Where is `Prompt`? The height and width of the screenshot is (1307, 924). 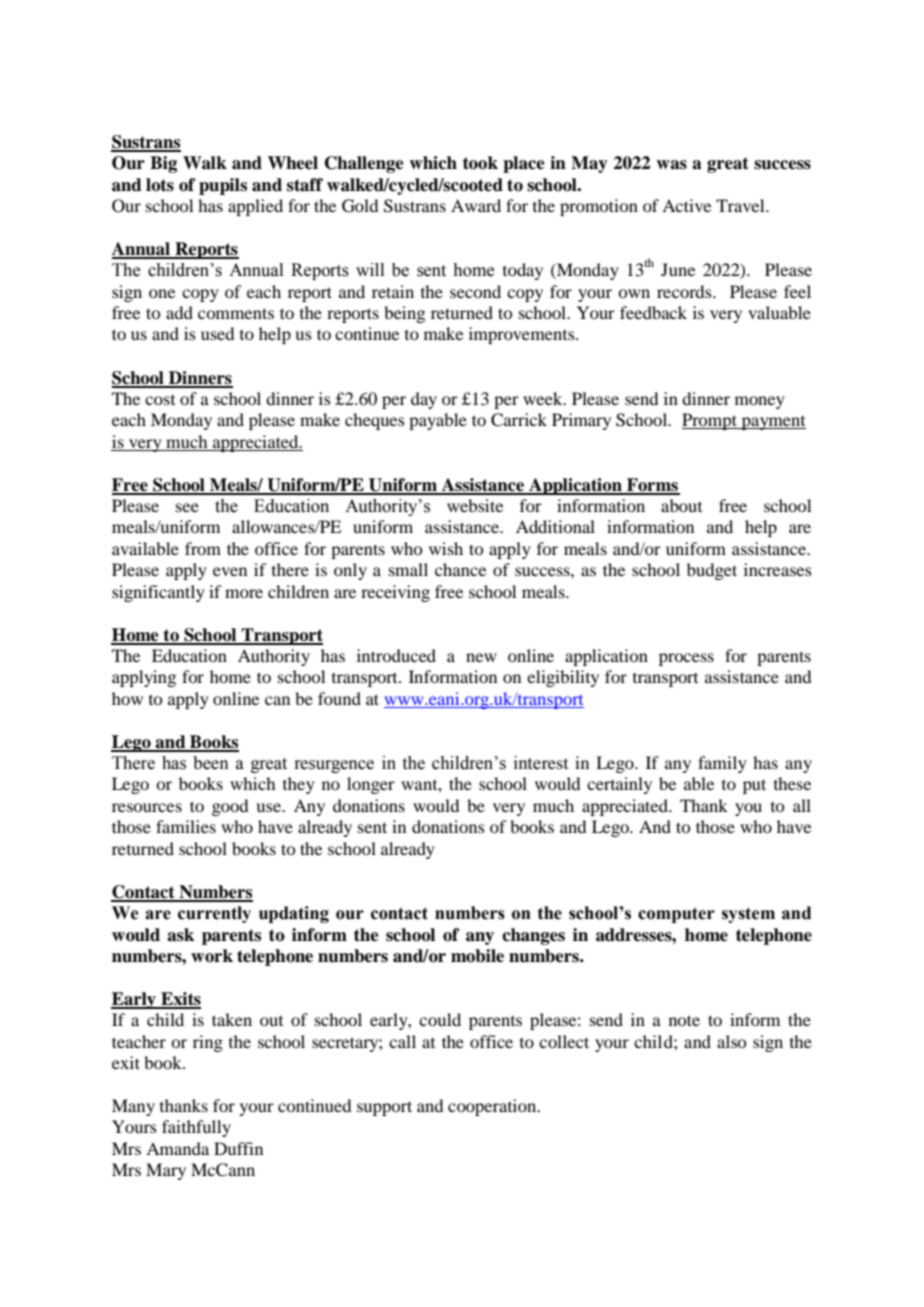
Prompt is located at coordinates (710, 421).
